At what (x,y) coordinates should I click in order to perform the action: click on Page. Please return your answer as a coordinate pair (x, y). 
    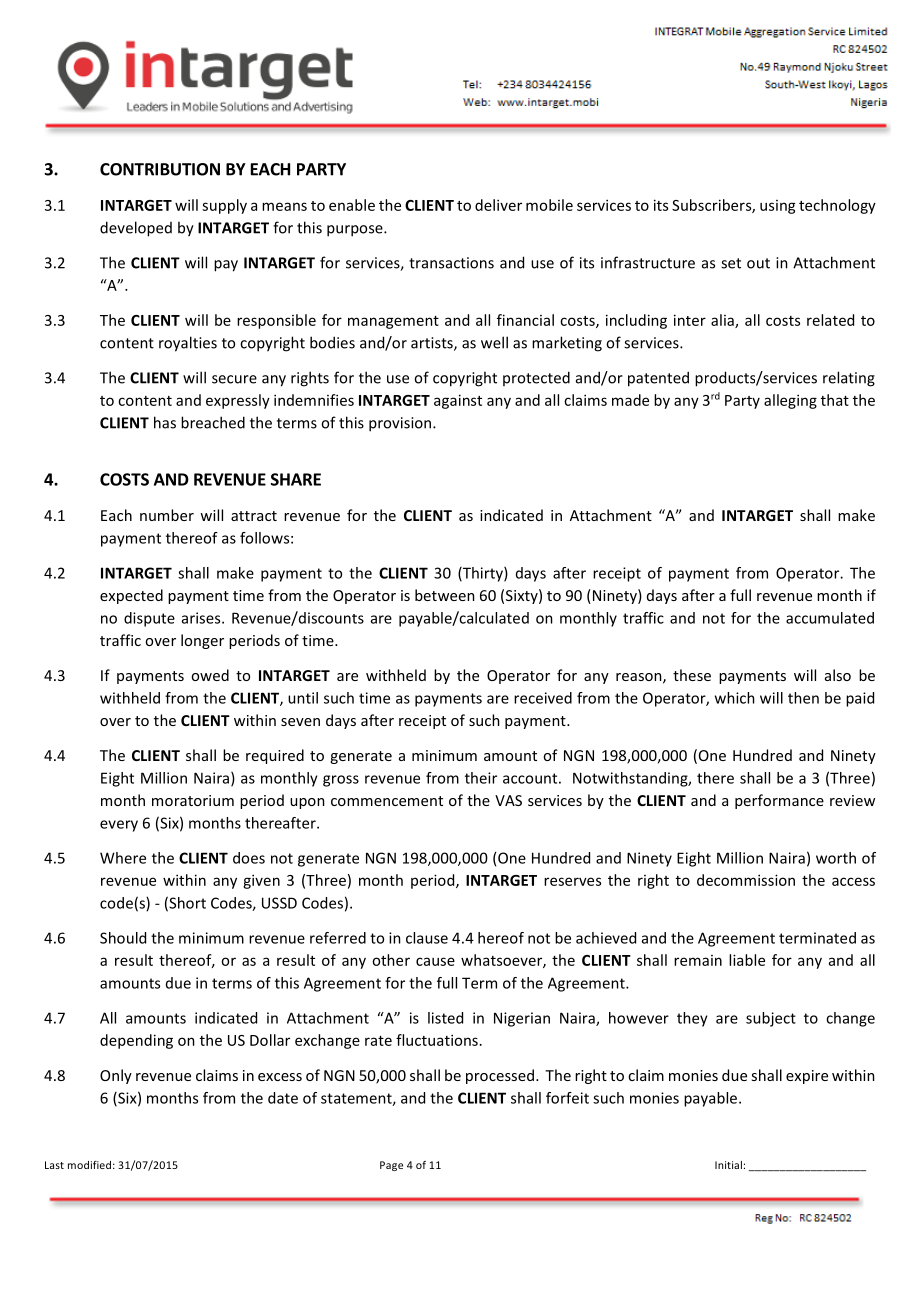
    Looking at the image, I should click on (391, 1166).
